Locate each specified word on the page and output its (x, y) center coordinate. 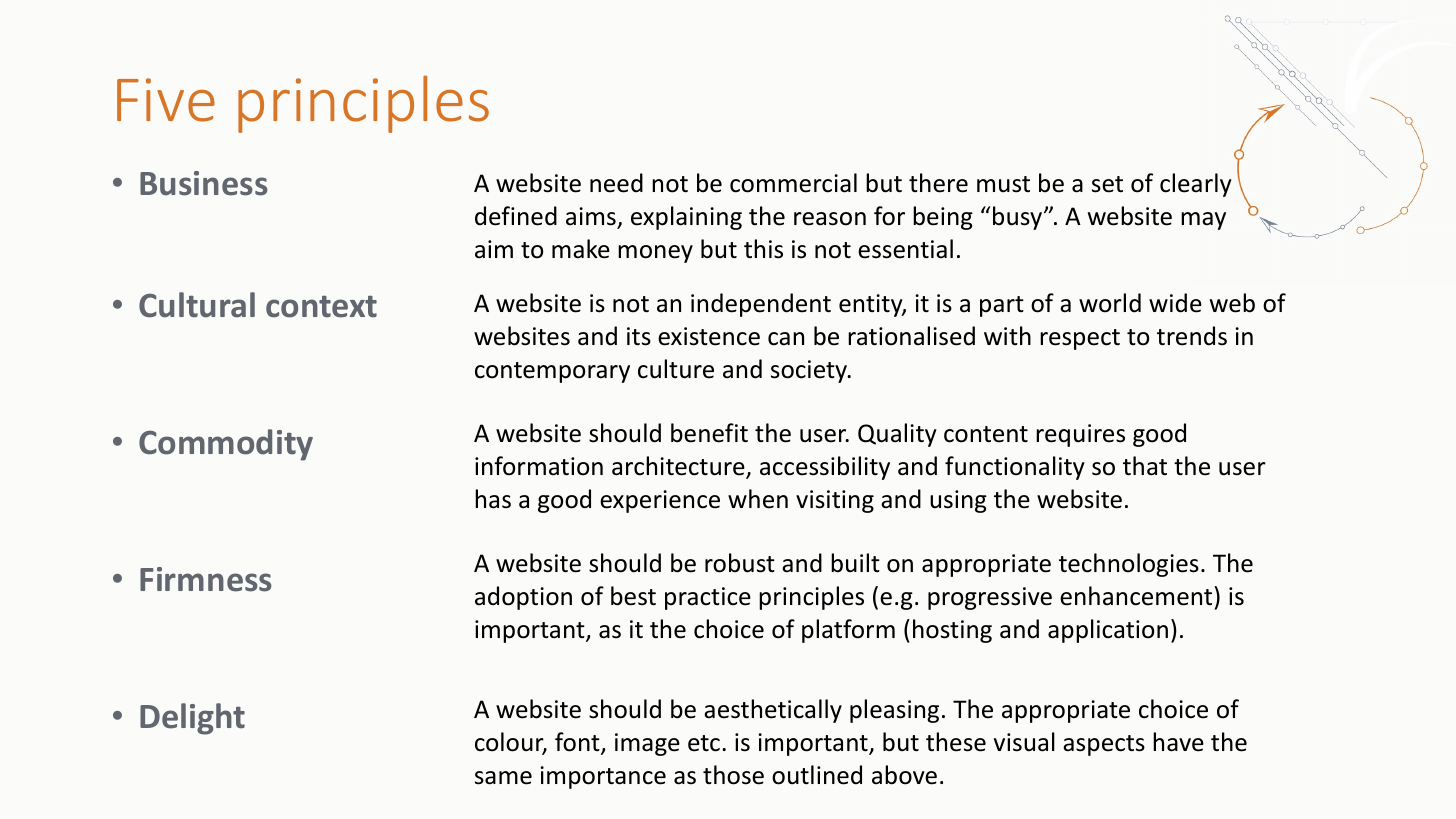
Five (166, 100)
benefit (709, 433)
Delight (192, 719)
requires (1080, 435)
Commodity (226, 445)
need (616, 183)
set (1107, 184)
